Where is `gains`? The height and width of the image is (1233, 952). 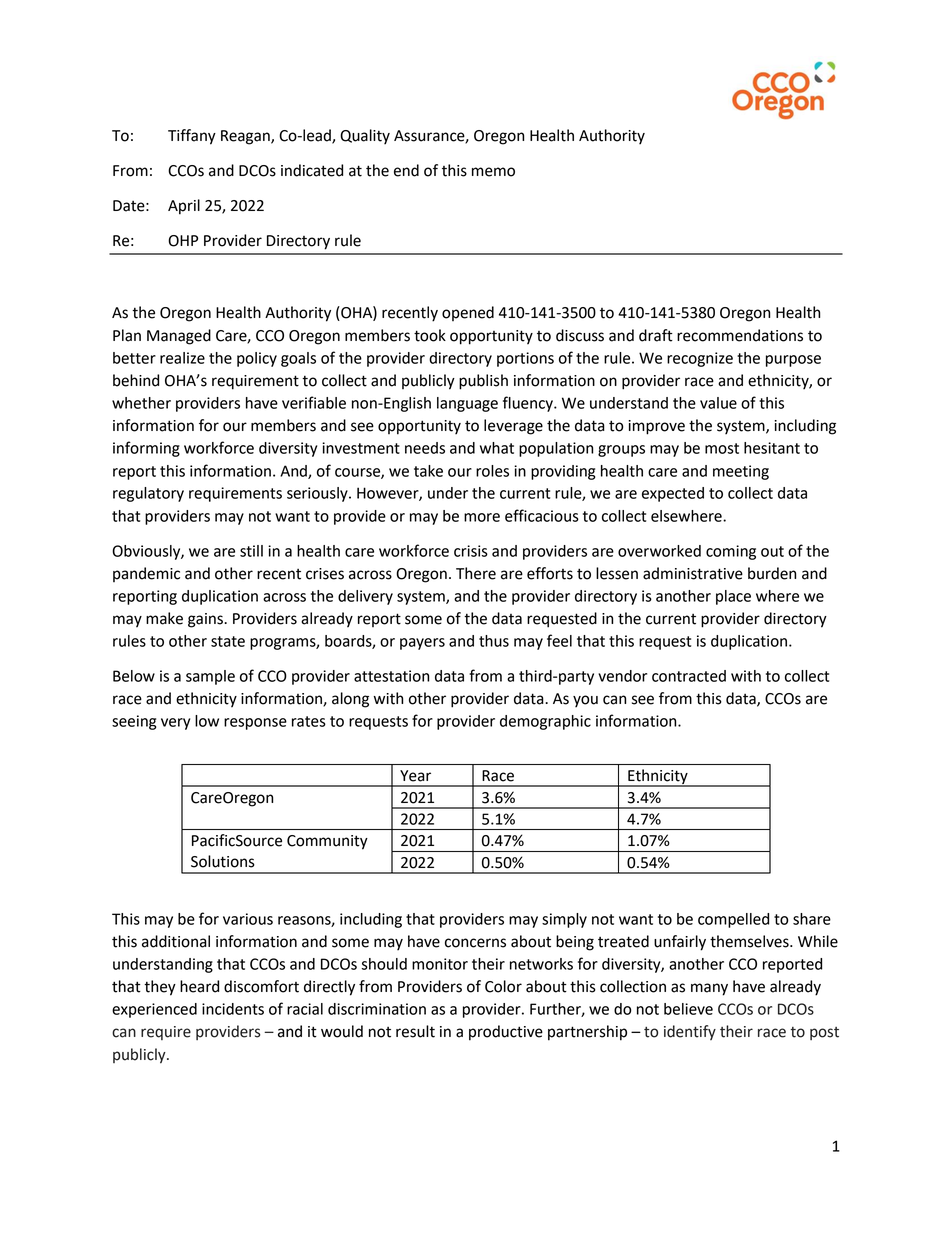
gains is located at coordinates (206, 620).
